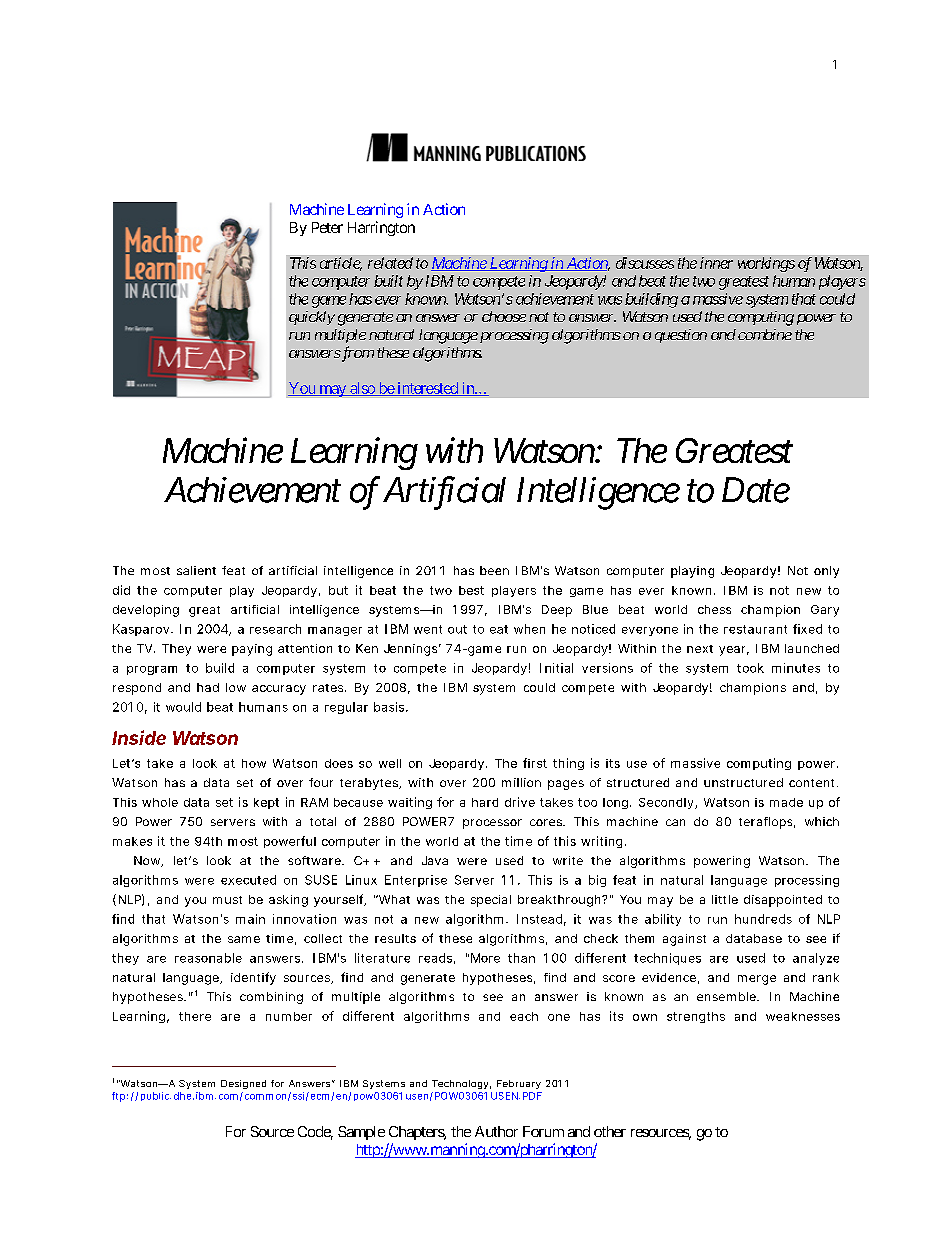  Describe the element at coordinates (390, 263) in the image. I see `related` at that location.
